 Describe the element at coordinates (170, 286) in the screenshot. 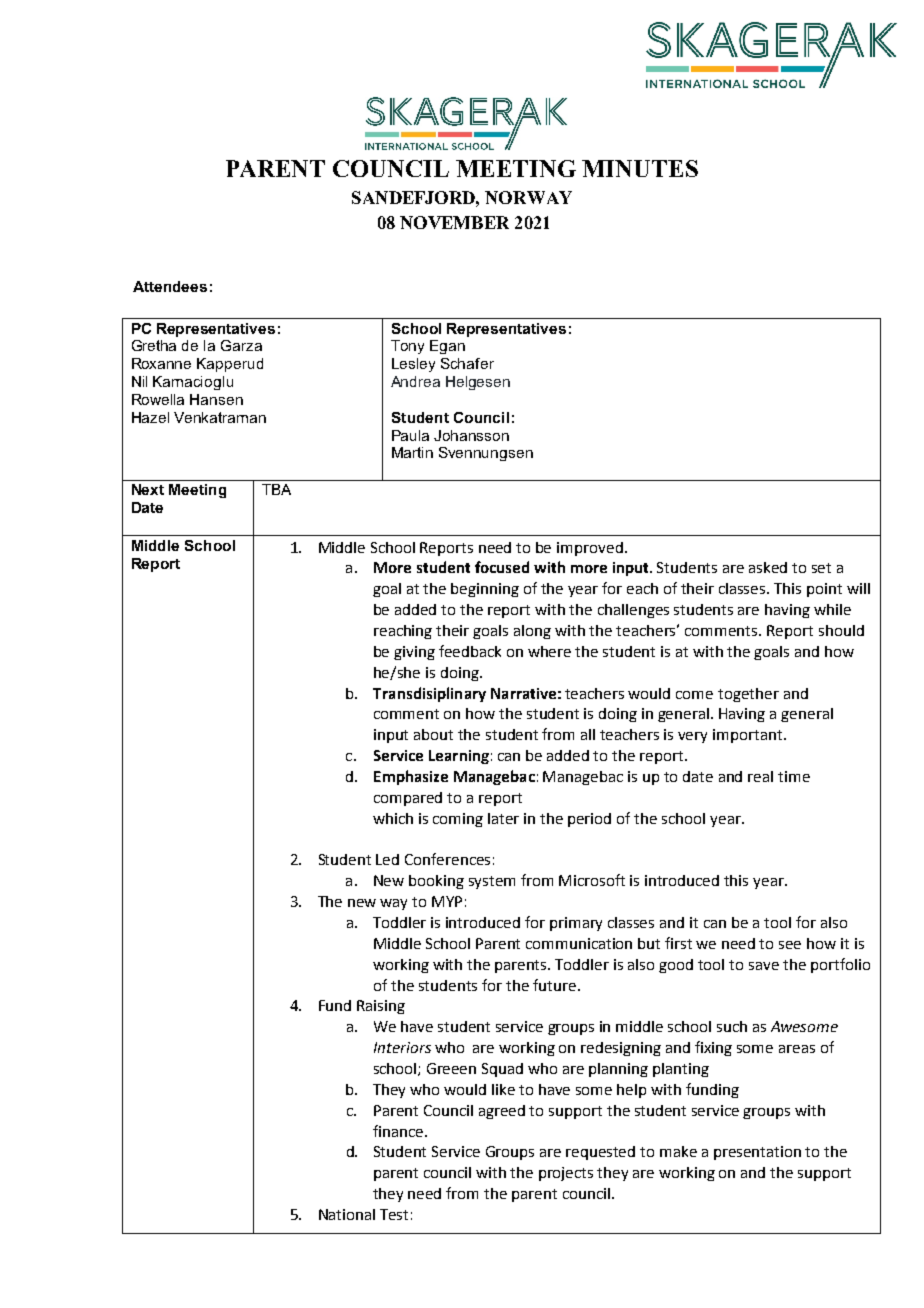

I see `Attendees` at that location.
